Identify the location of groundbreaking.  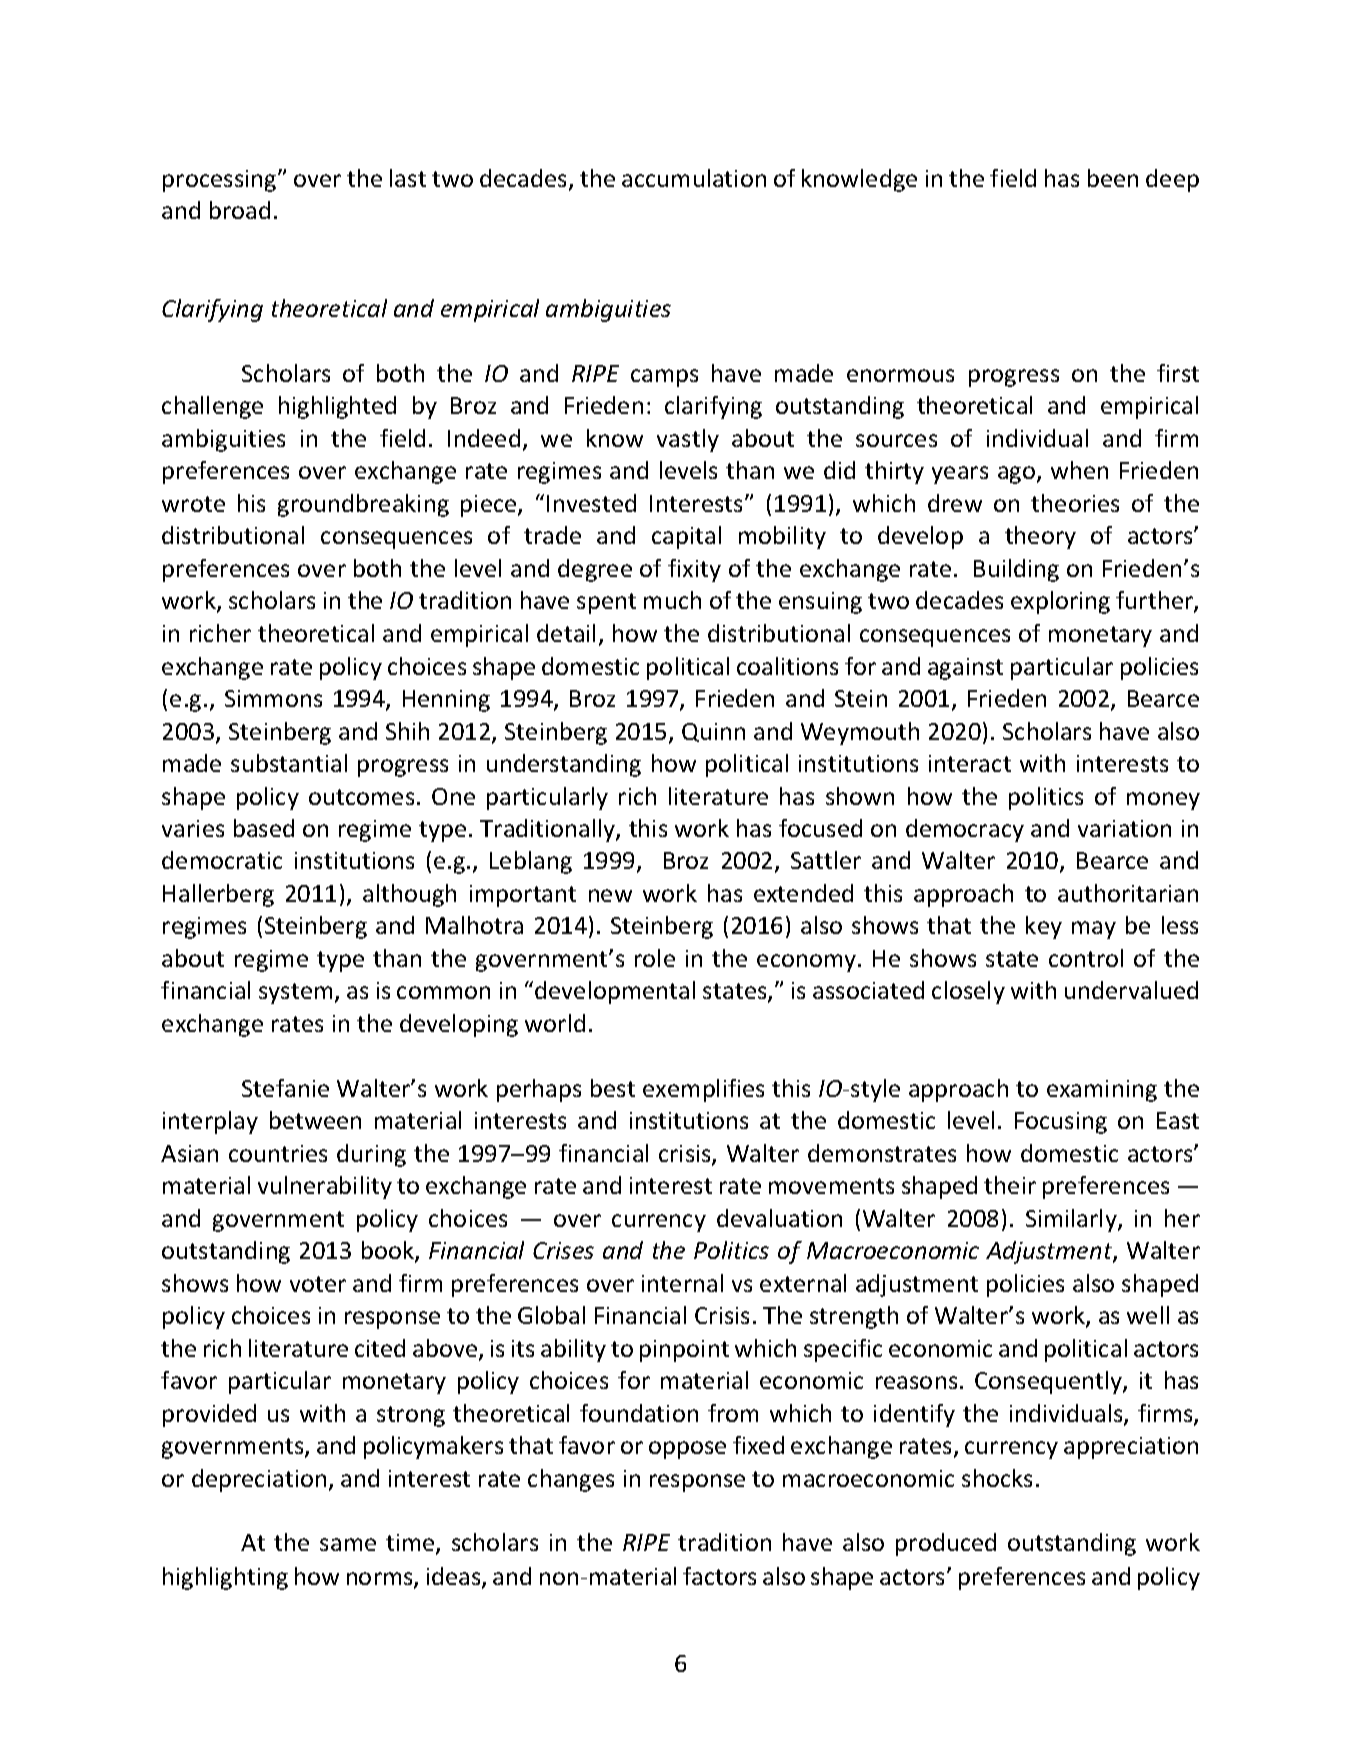
(363, 505).
